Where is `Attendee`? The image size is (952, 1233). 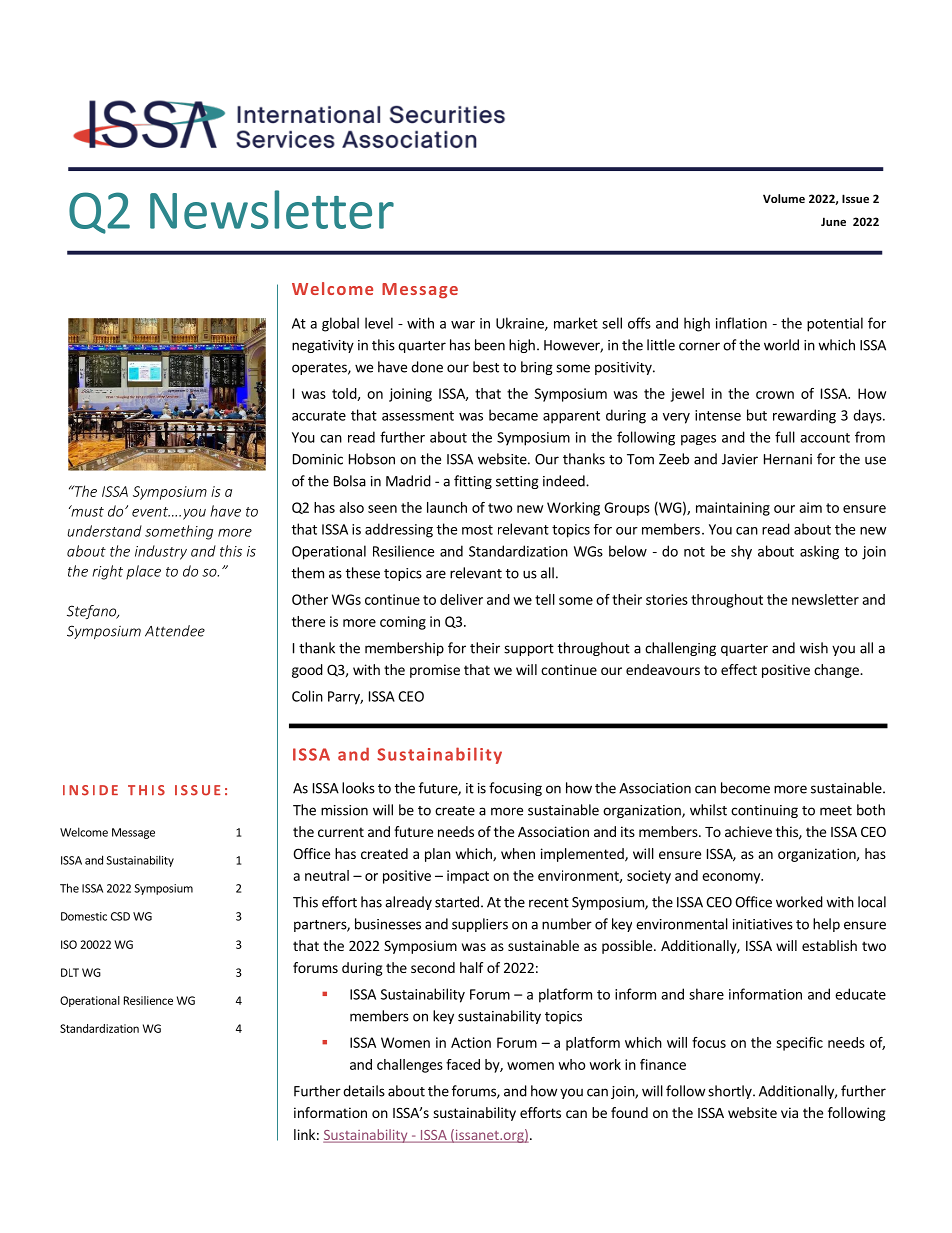
Attendee is located at coordinates (175, 631).
